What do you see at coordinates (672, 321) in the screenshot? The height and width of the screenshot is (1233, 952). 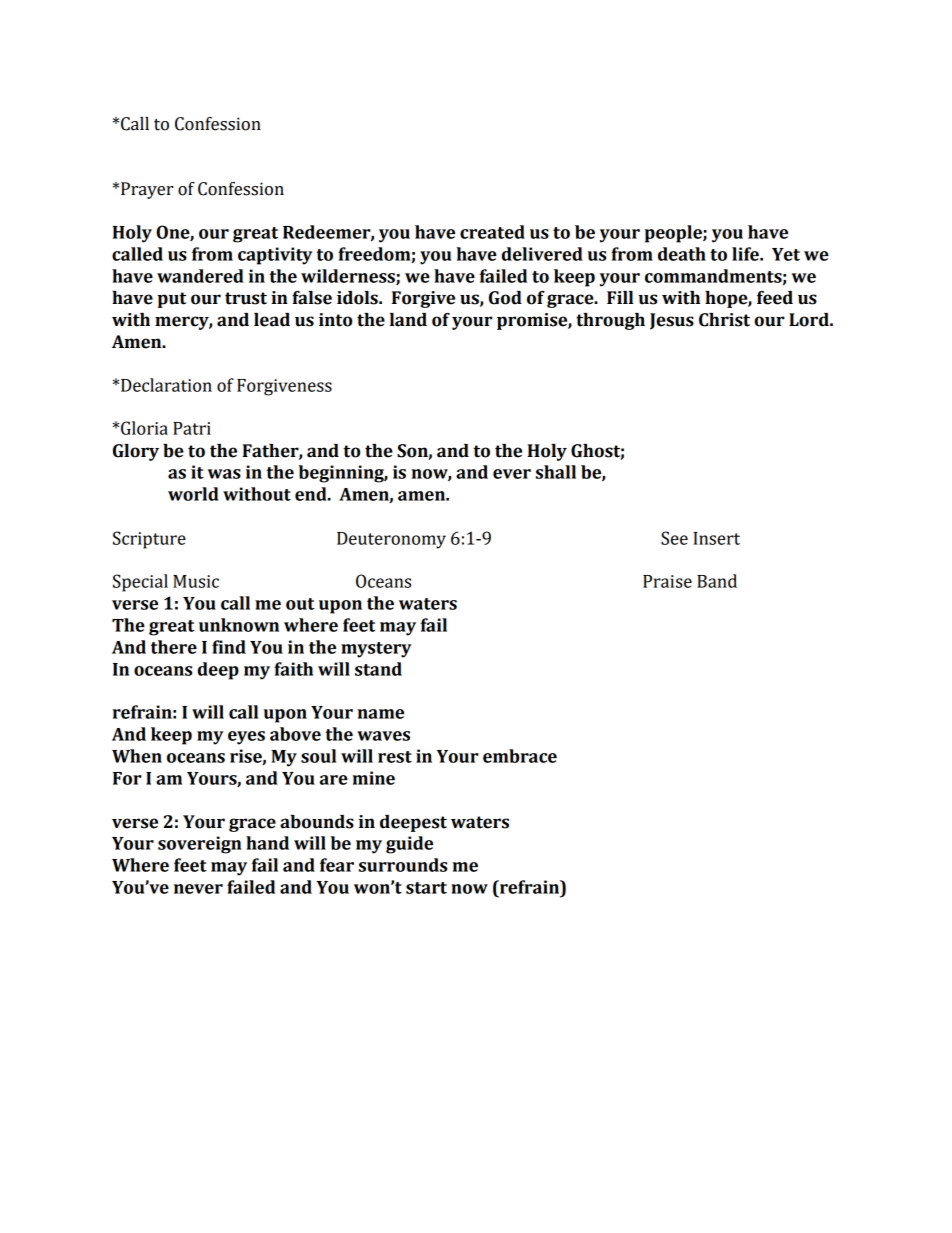 I see `Jesus` at bounding box center [672, 321].
